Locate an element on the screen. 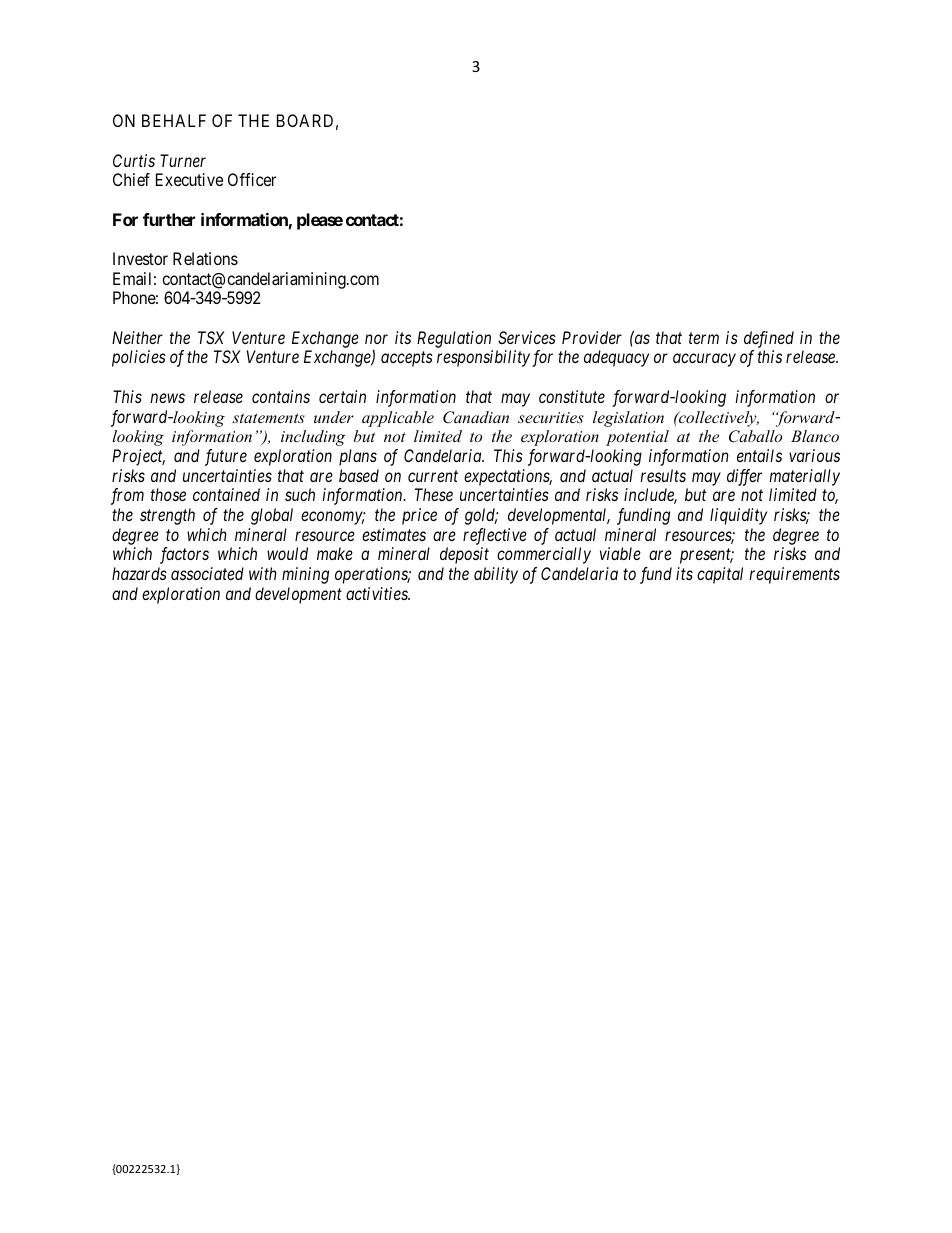 The height and width of the screenshot is (1233, 952). future is located at coordinates (226, 457).
